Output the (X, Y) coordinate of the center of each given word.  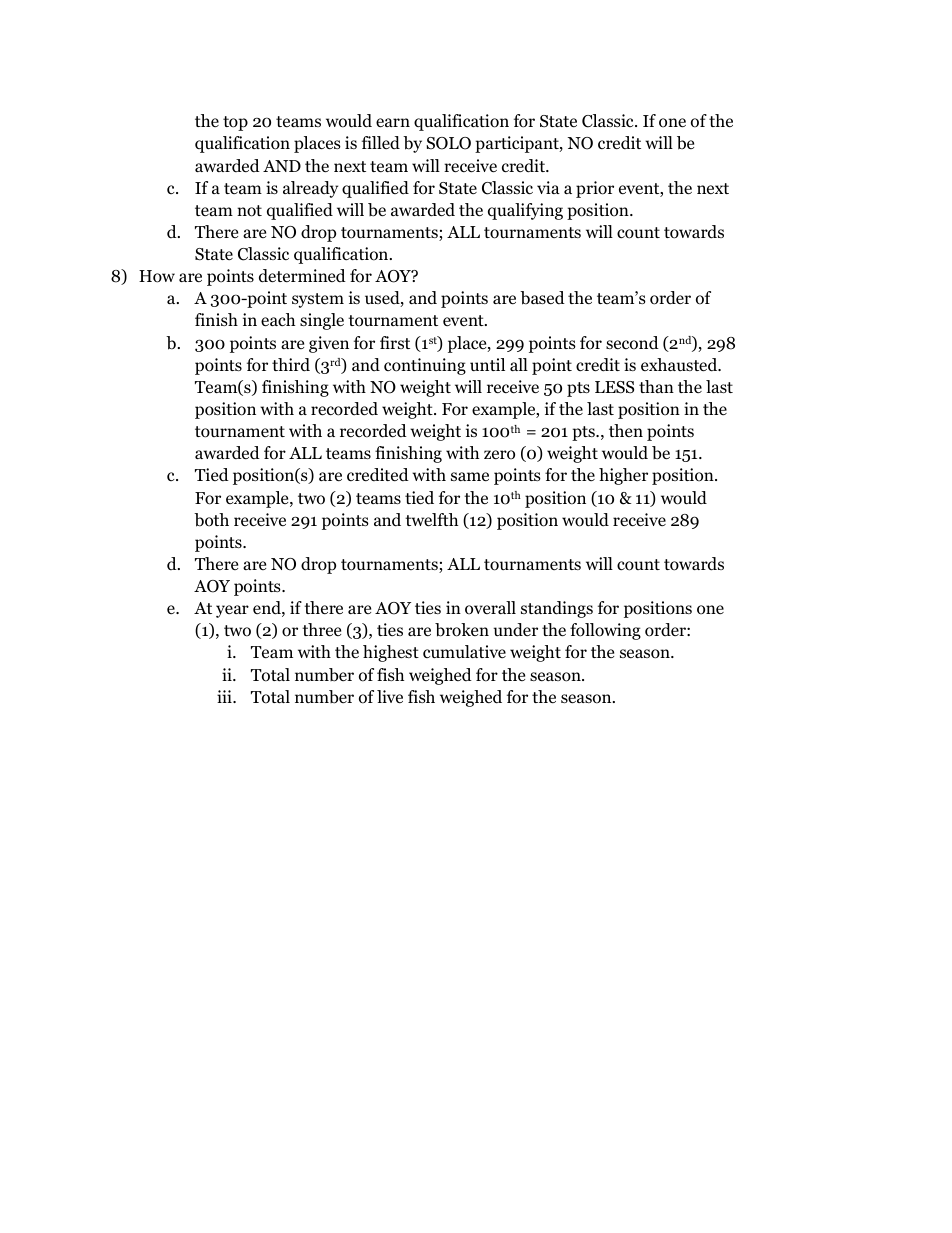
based (542, 298)
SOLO (448, 143)
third (291, 365)
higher (623, 476)
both (211, 520)
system (318, 300)
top (235, 123)
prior (595, 189)
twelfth (431, 520)
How (157, 276)
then (626, 430)
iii (225, 696)
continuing (425, 366)
